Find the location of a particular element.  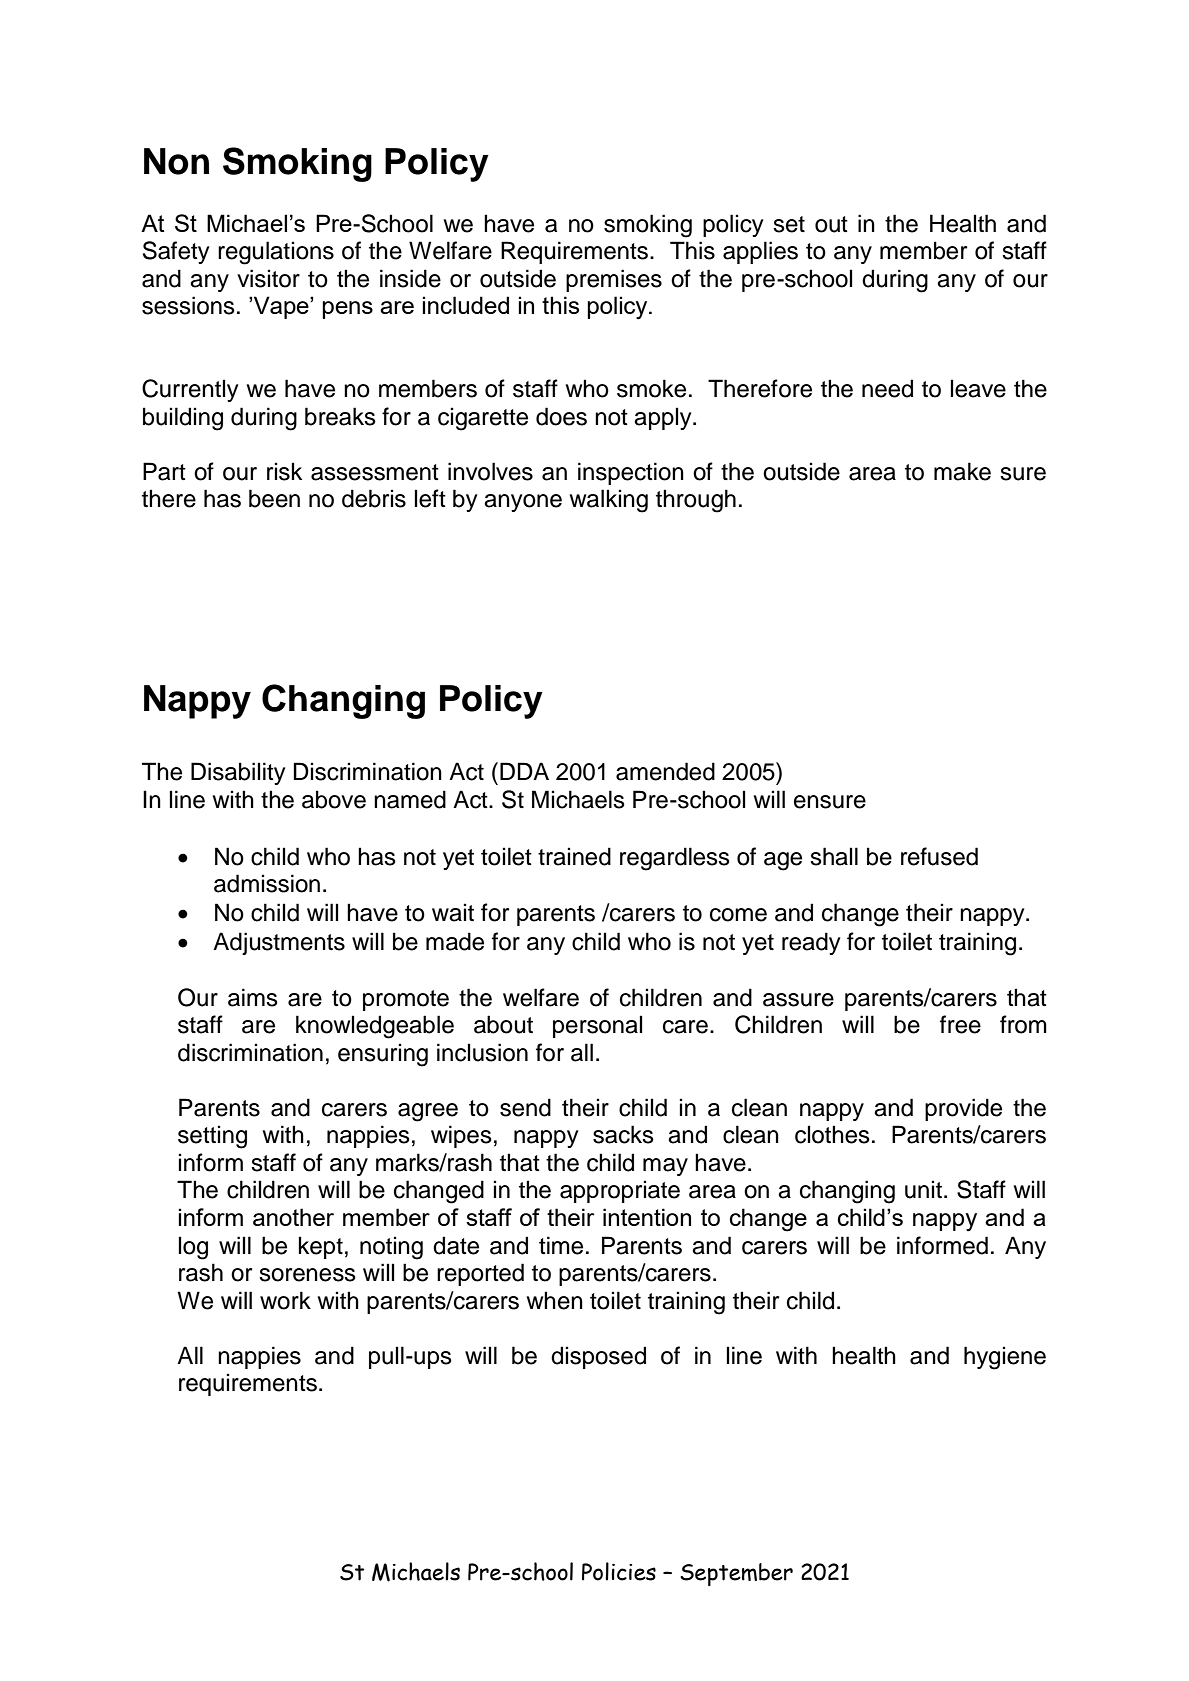

September is located at coordinates (736, 1574).
